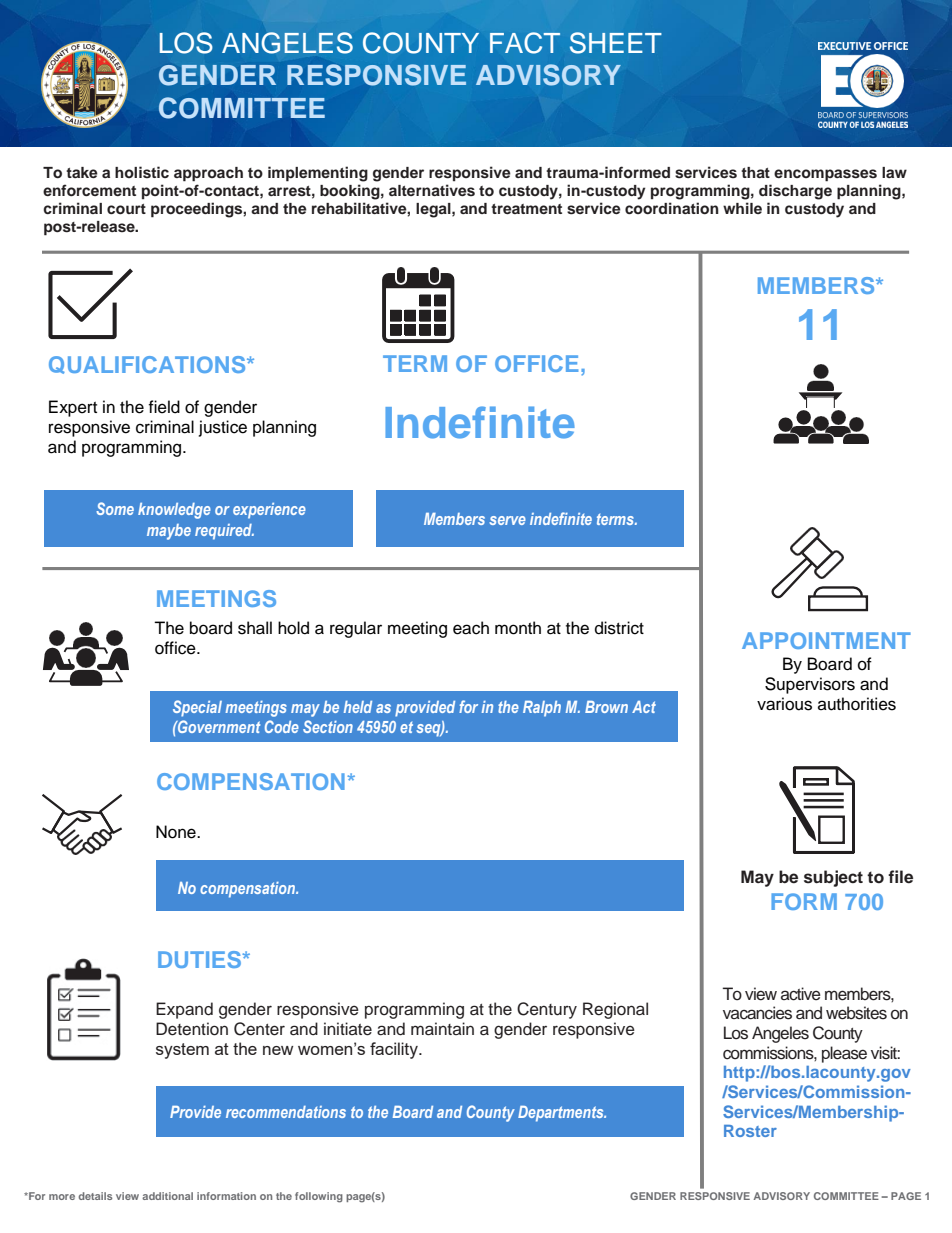 This image has width=952, height=1233. Describe the element at coordinates (825, 175) in the image. I see `encompasses` at that location.
